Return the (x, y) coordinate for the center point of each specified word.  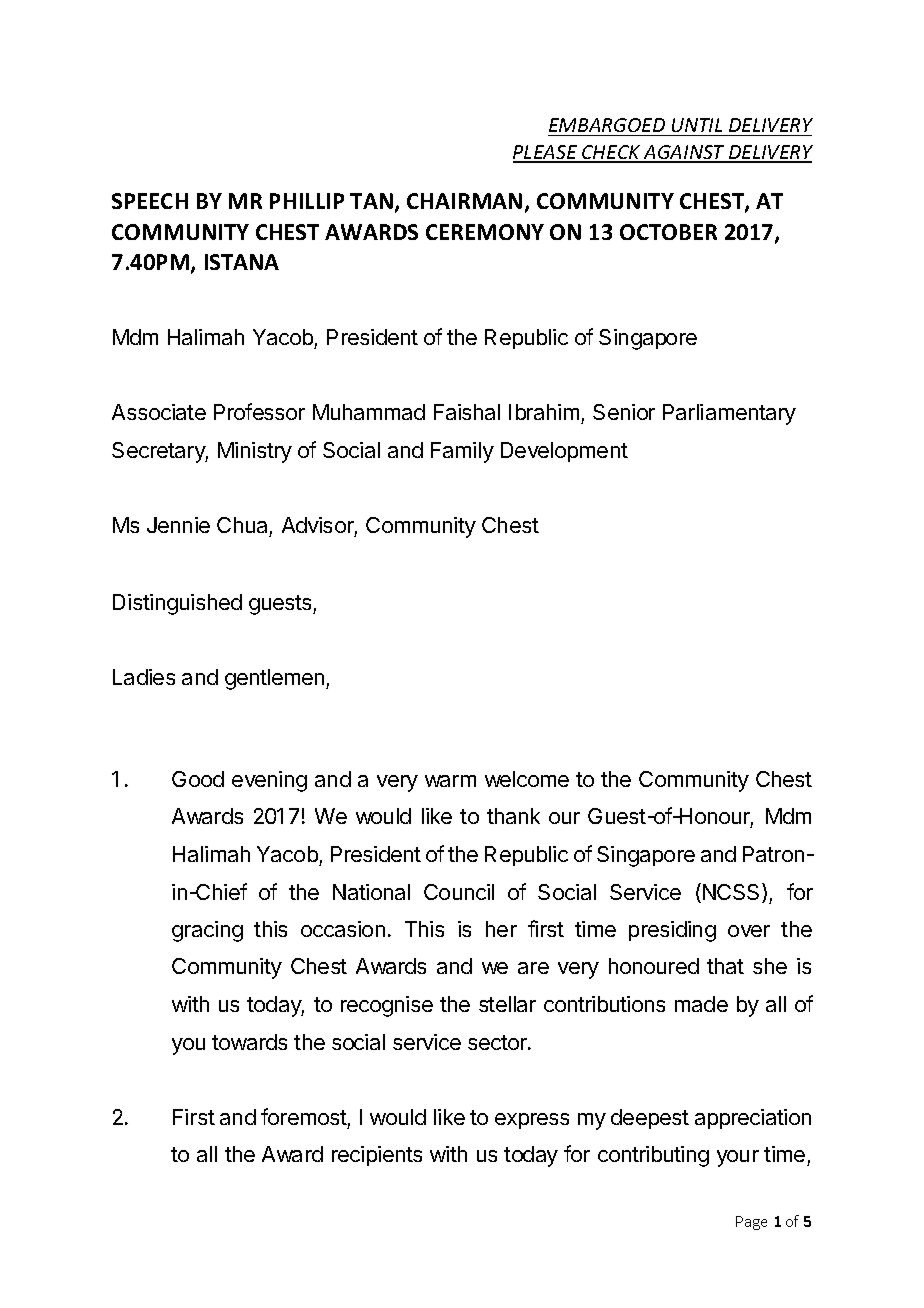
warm (450, 781)
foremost (304, 1116)
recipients (377, 1156)
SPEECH (150, 201)
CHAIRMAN (464, 201)
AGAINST (684, 153)
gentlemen (276, 679)
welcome (527, 779)
